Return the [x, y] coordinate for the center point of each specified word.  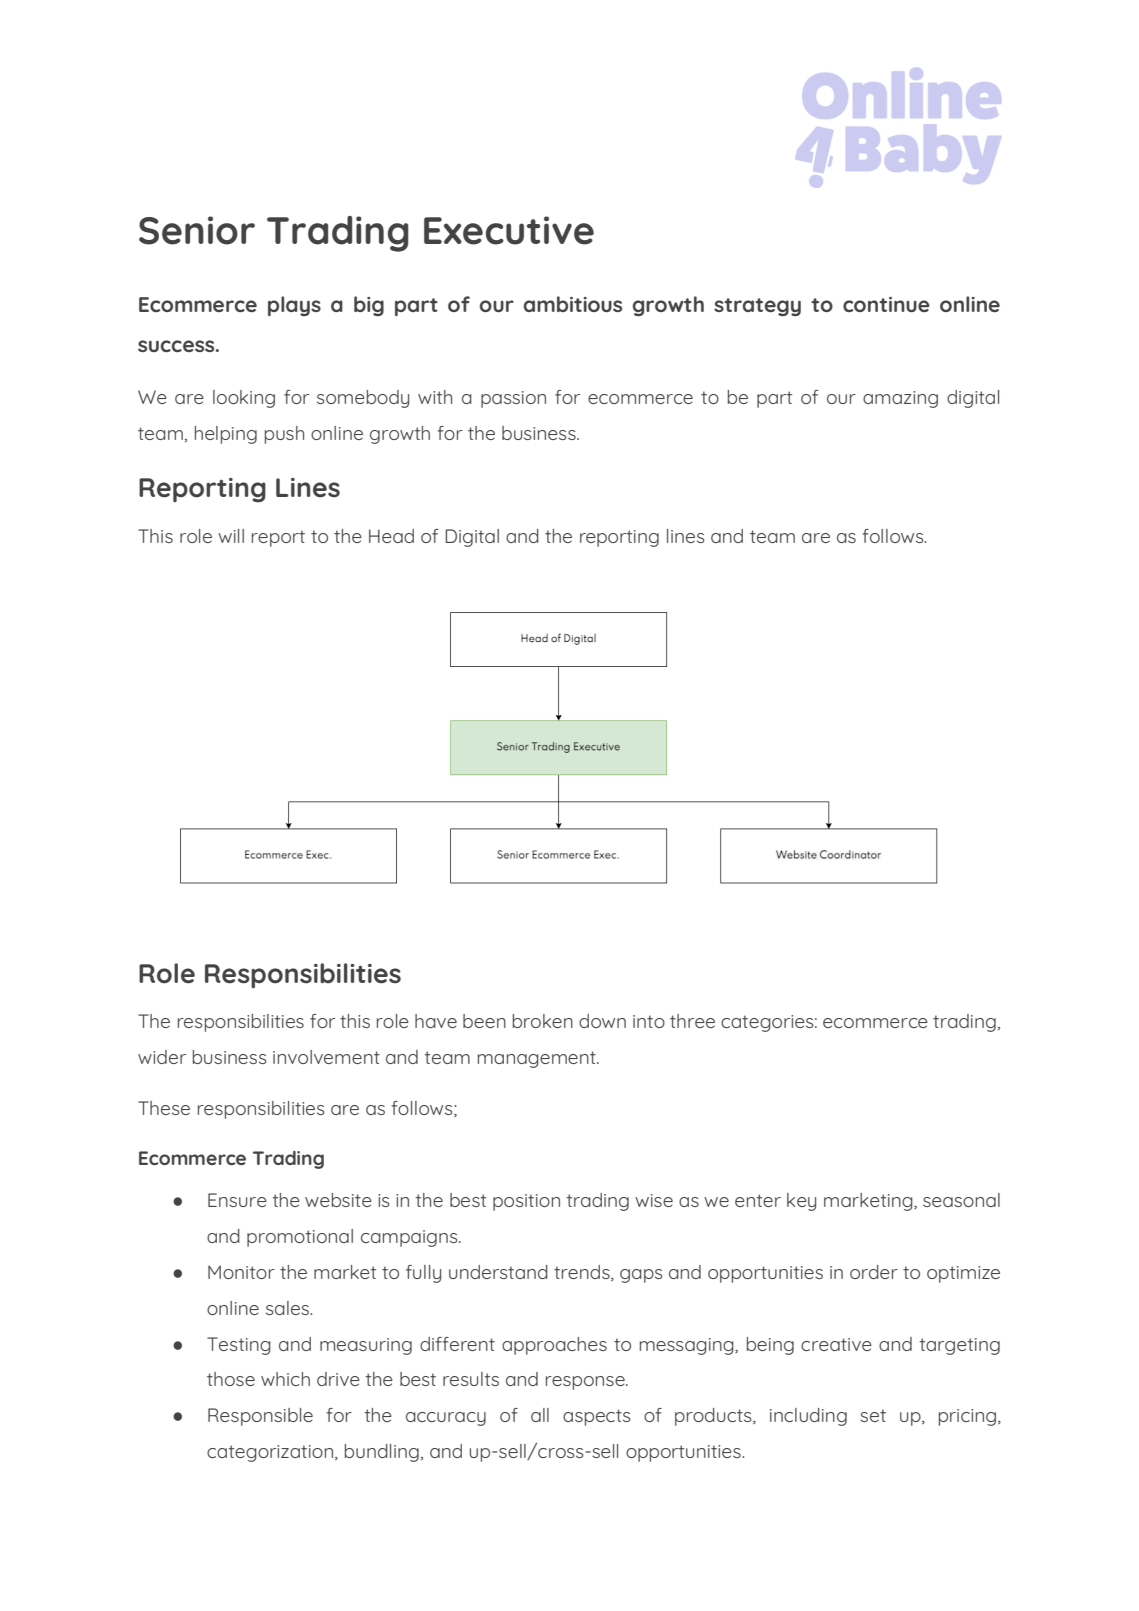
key [801, 1202]
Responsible [260, 1417]
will [231, 536]
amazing [900, 399]
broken [543, 1021]
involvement [326, 1057]
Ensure [237, 1200]
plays [294, 306]
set [873, 1415]
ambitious [573, 304]
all [540, 1415]
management [538, 1059]
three [692, 1021]
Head [391, 536]
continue [886, 304]
